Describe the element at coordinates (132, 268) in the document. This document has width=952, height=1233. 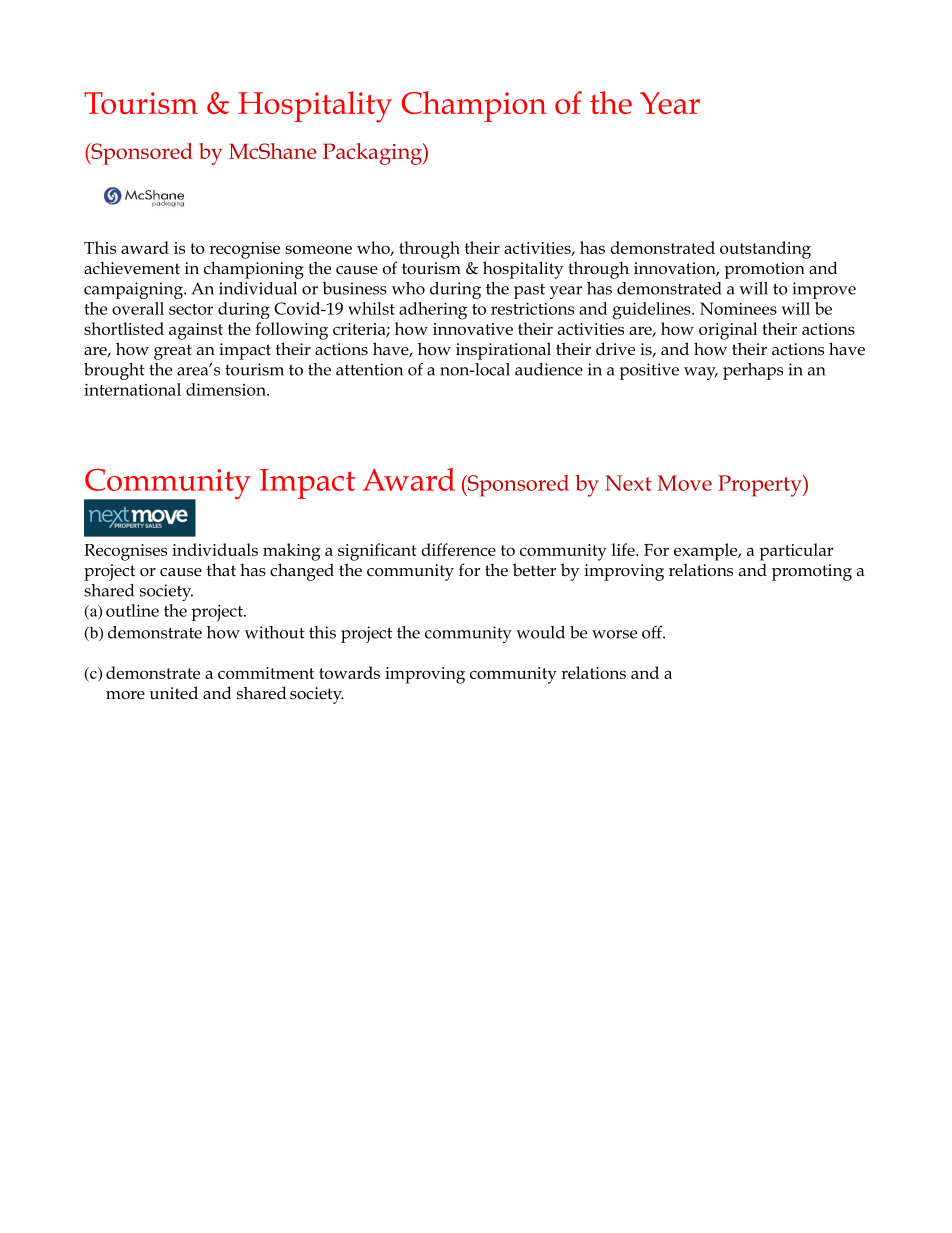
I see `achievement` at that location.
